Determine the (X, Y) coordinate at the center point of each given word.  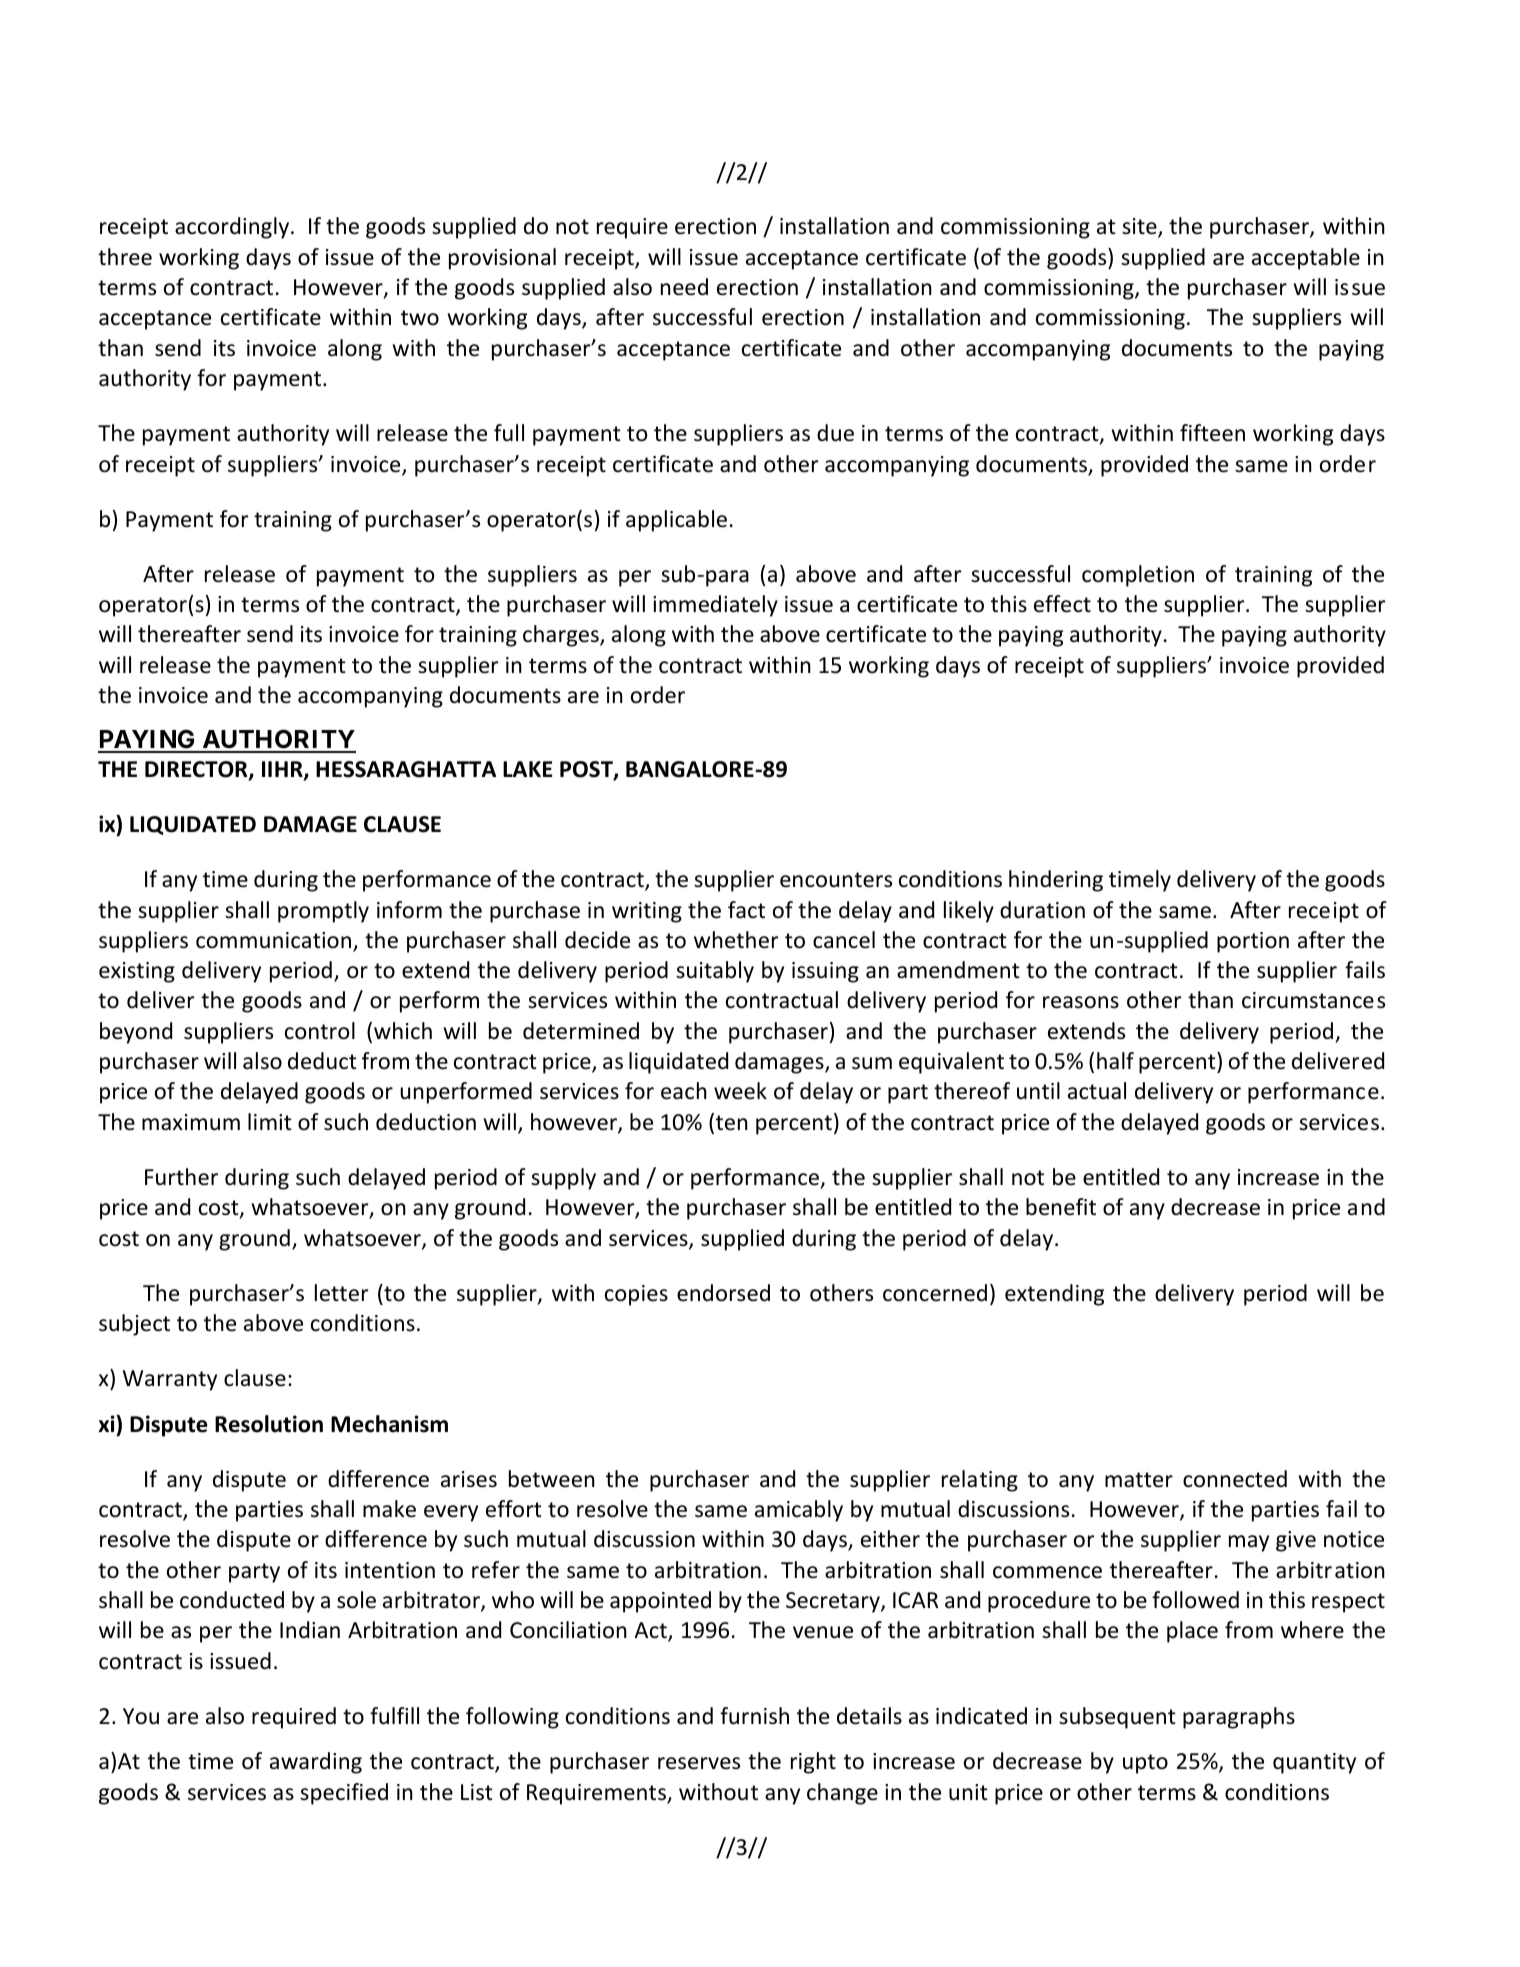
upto (1145, 1764)
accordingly (233, 228)
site (1140, 228)
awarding (316, 1763)
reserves (699, 1763)
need (684, 287)
